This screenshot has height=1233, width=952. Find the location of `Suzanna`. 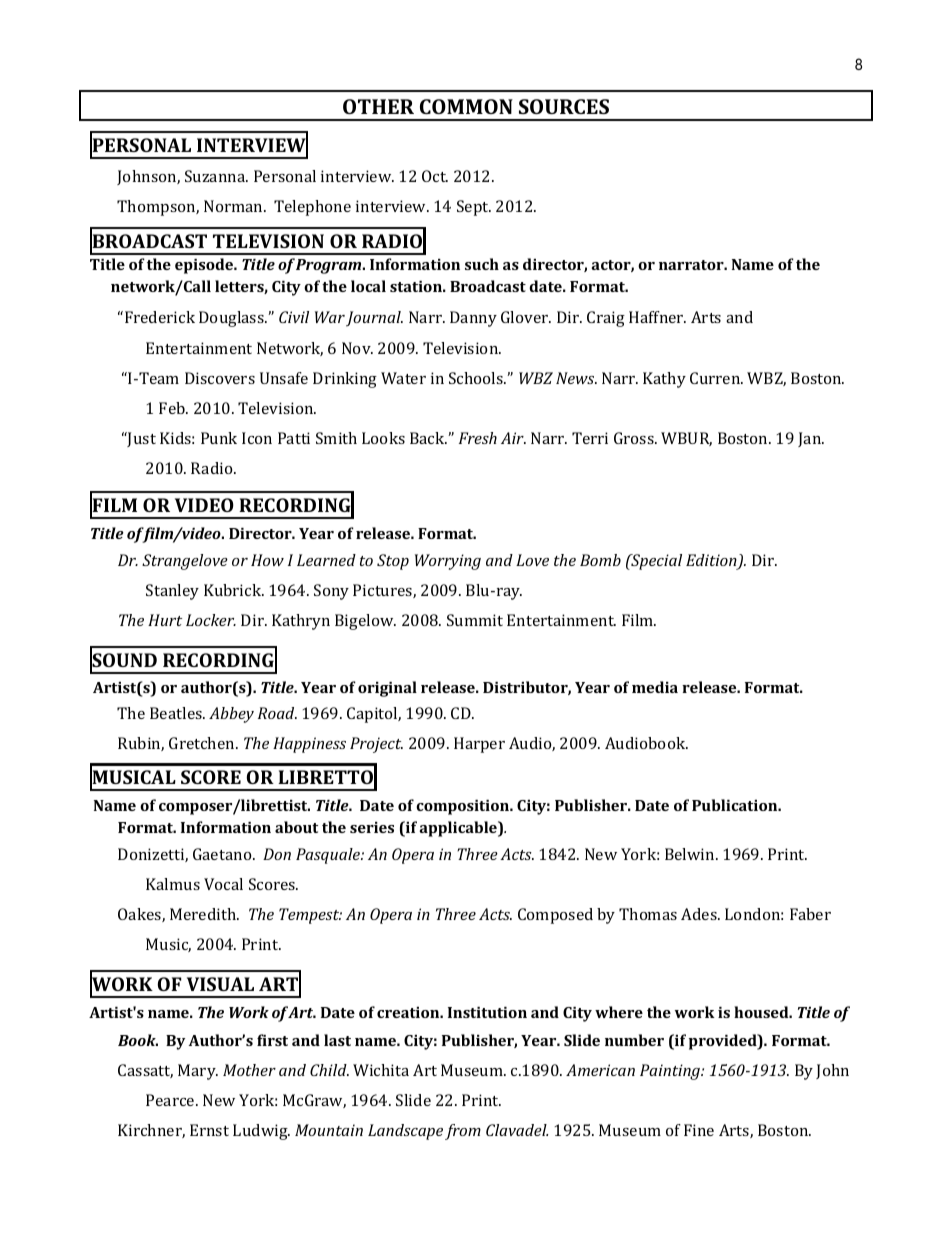

Suzanna is located at coordinates (216, 176).
